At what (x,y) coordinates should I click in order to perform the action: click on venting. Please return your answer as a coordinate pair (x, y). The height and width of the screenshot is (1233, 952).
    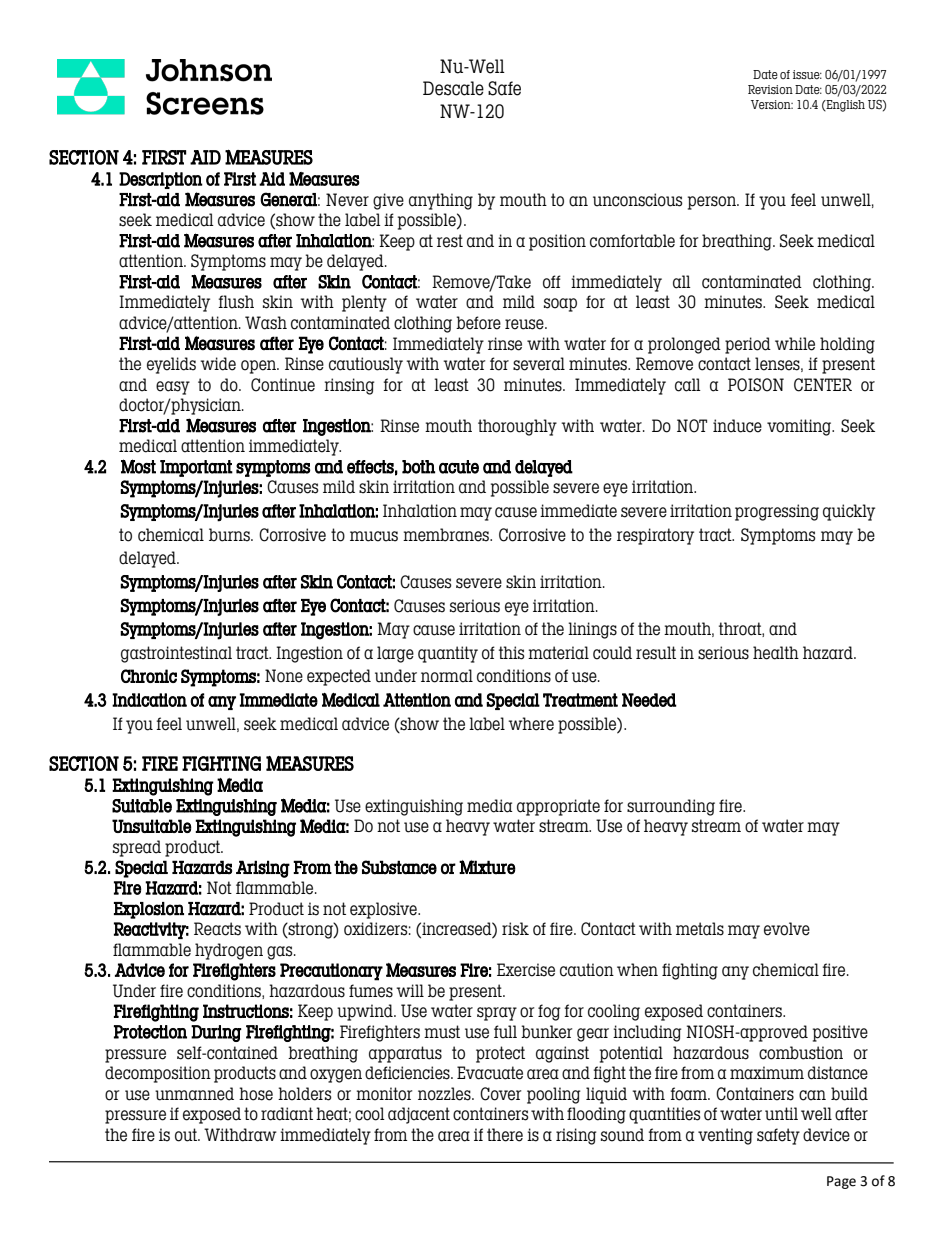
    Looking at the image, I should click on (725, 1136).
